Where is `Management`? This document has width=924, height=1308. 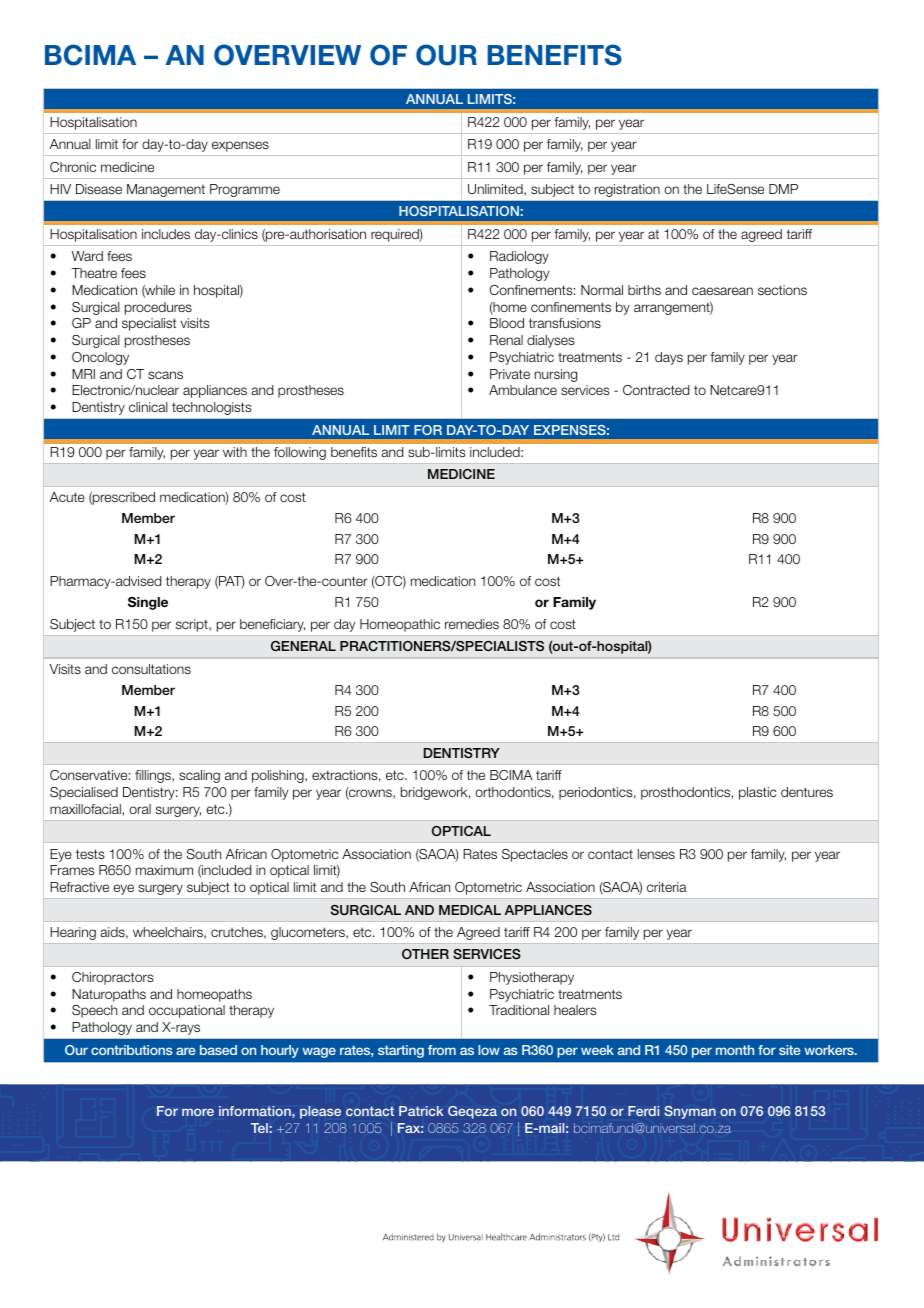
Management is located at coordinates (166, 190).
